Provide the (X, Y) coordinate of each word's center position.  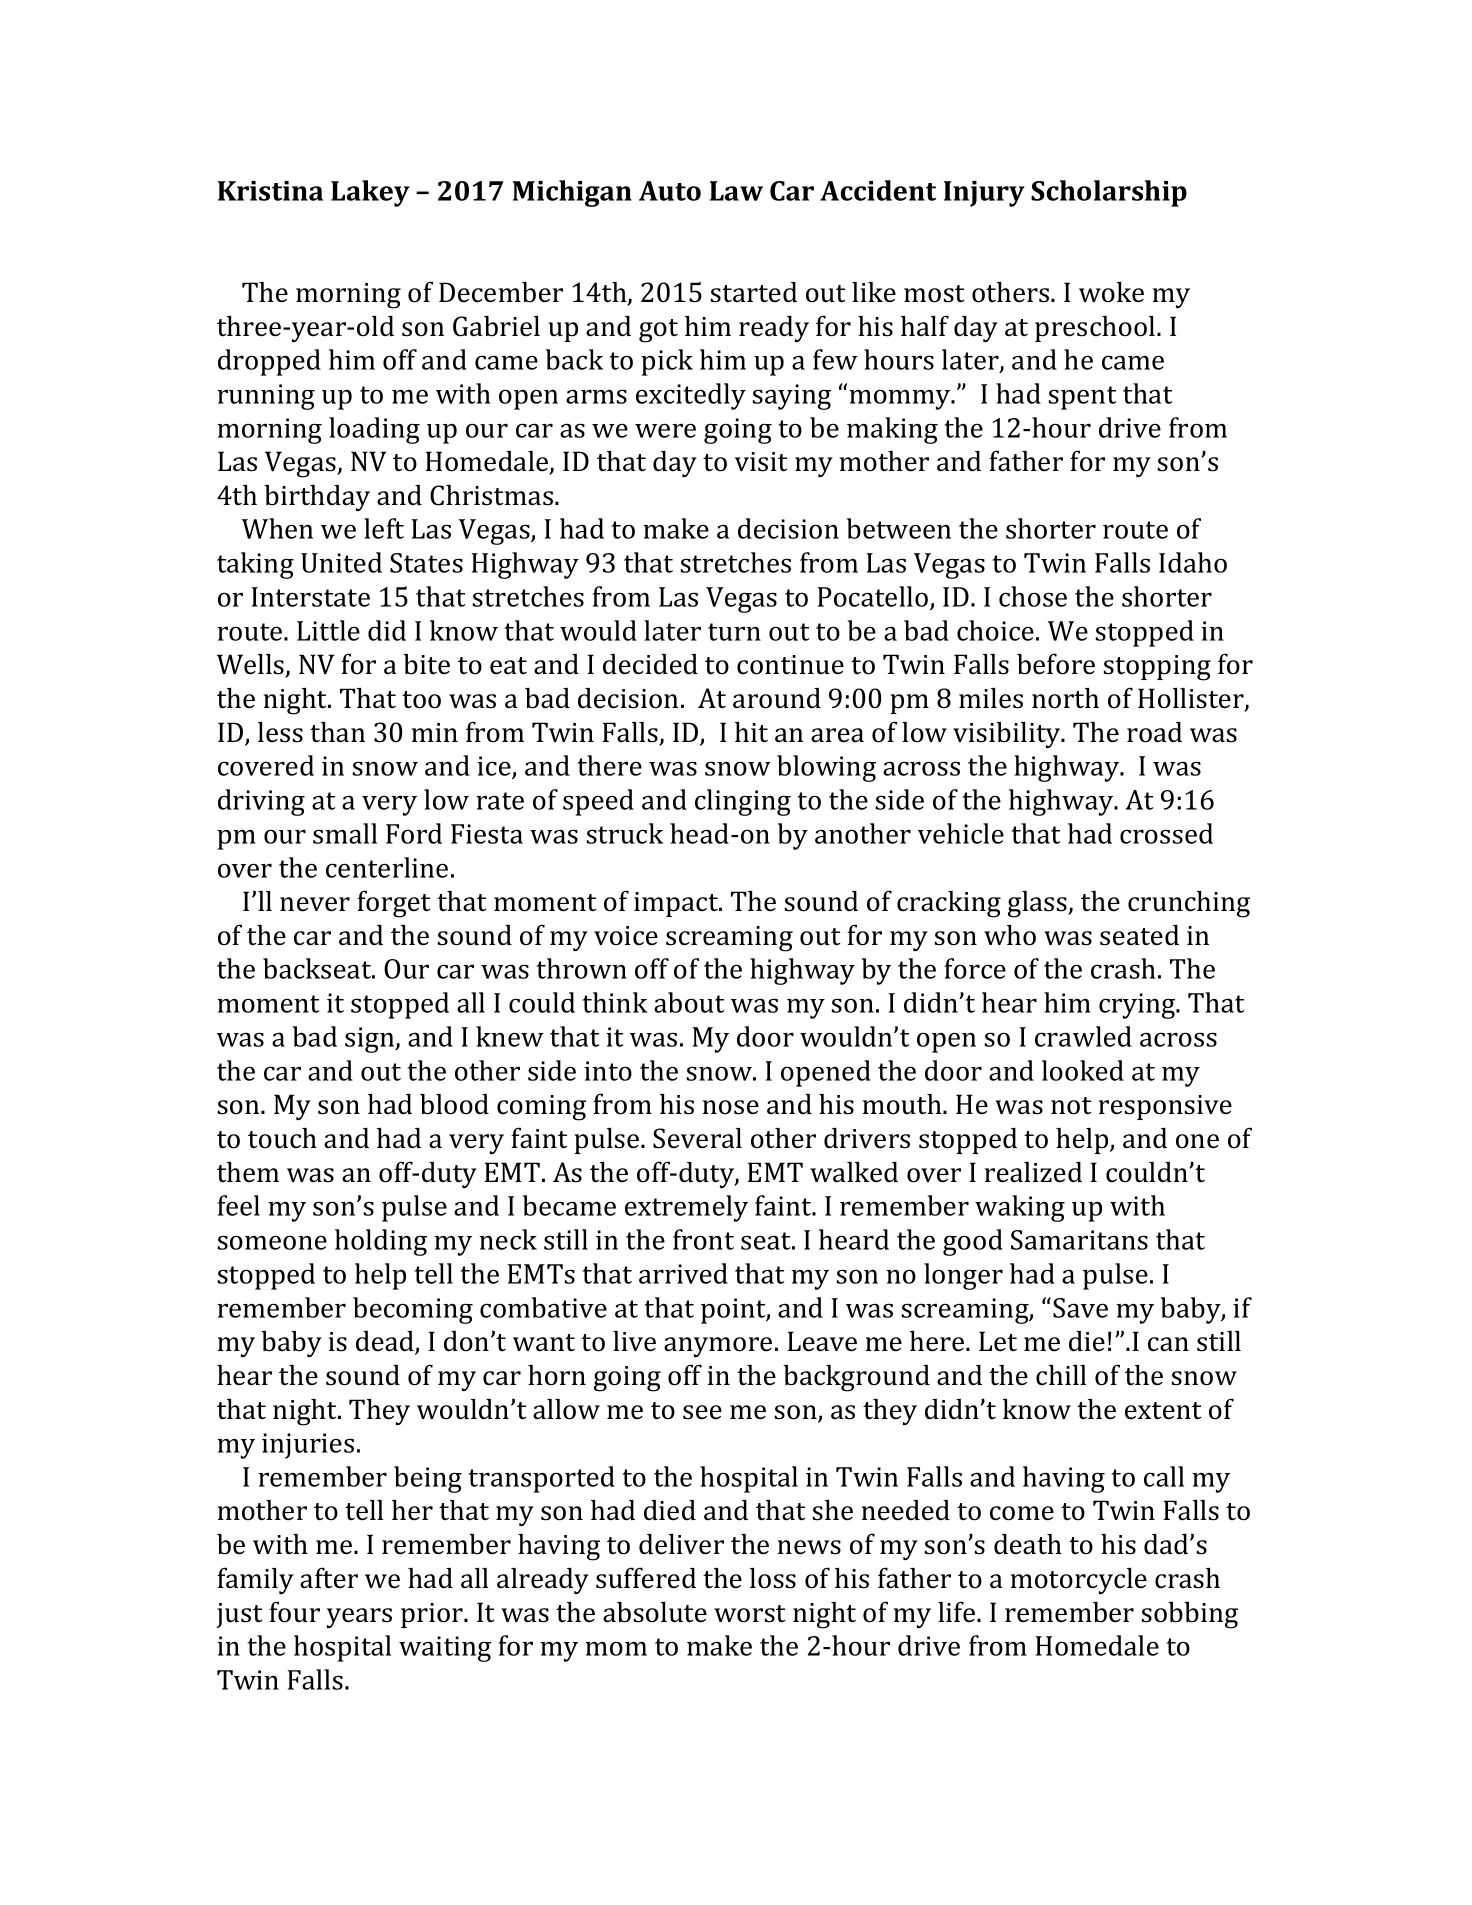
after (329, 1578)
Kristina (270, 191)
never (315, 904)
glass (1038, 904)
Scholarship (1109, 193)
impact (677, 904)
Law (736, 191)
